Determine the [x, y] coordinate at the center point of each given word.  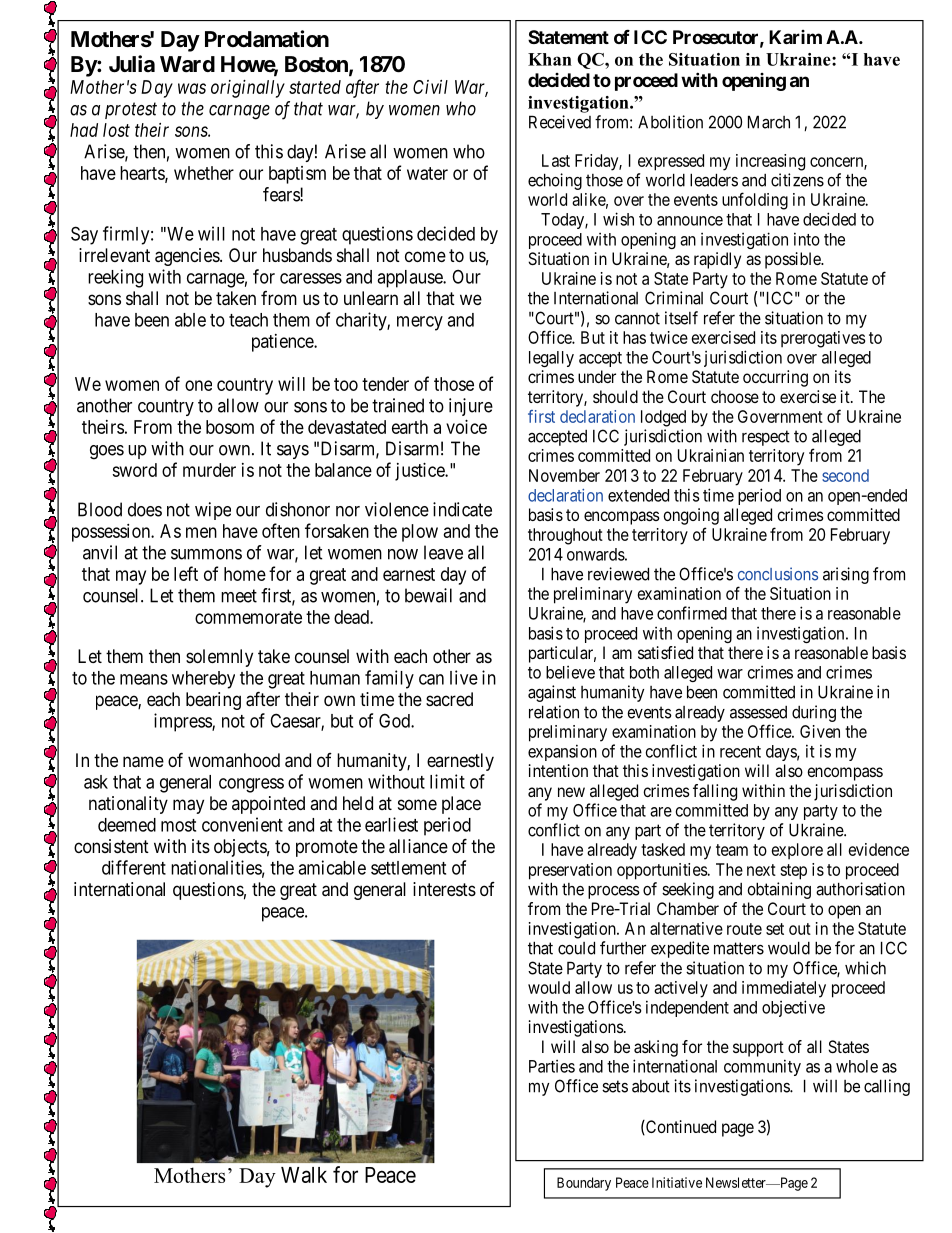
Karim [795, 37]
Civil [430, 87]
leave [443, 552]
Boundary [584, 1184]
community [762, 1067]
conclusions [778, 574]
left [186, 573]
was [192, 88]
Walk [304, 1175]
